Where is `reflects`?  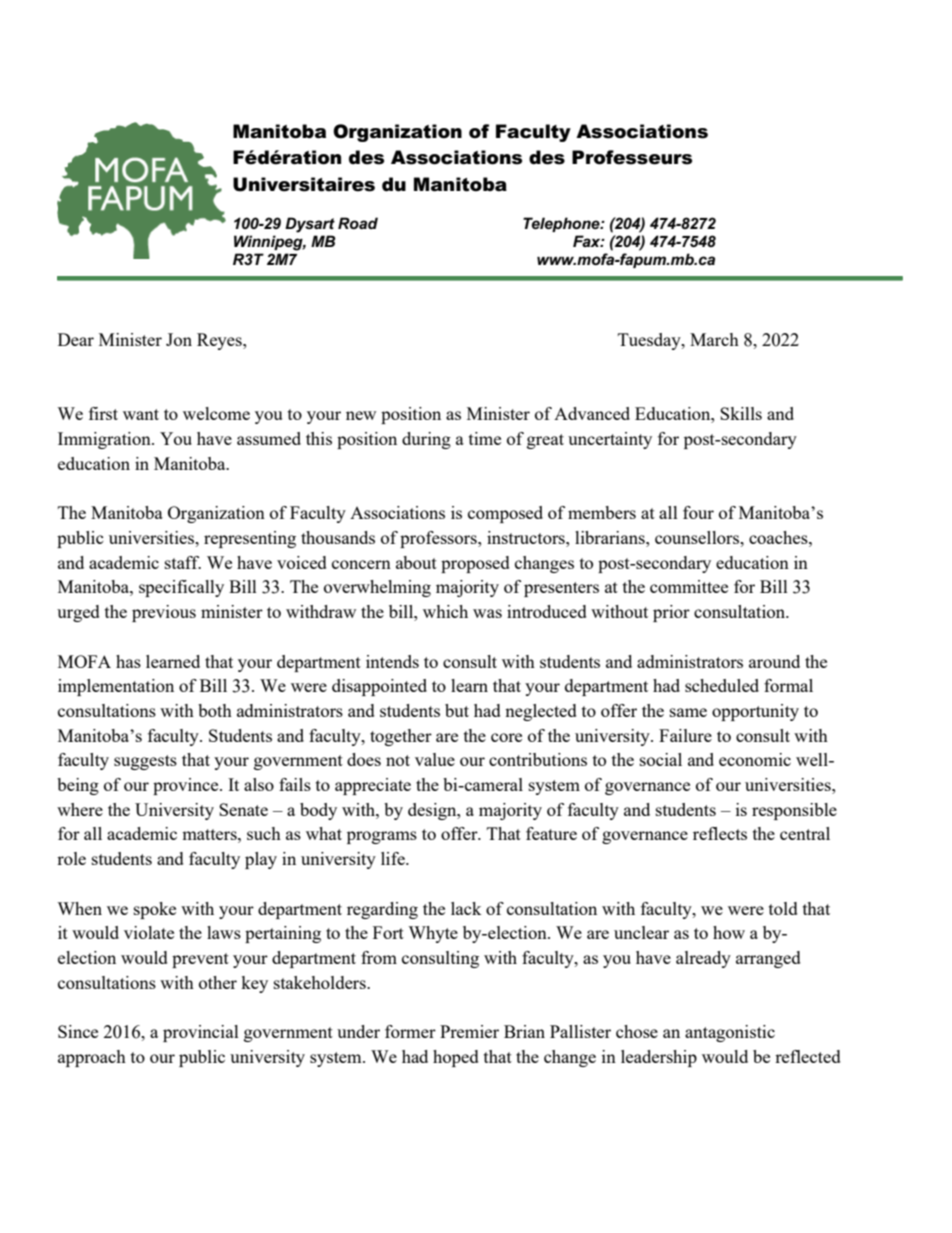 reflects is located at coordinates (720, 833).
